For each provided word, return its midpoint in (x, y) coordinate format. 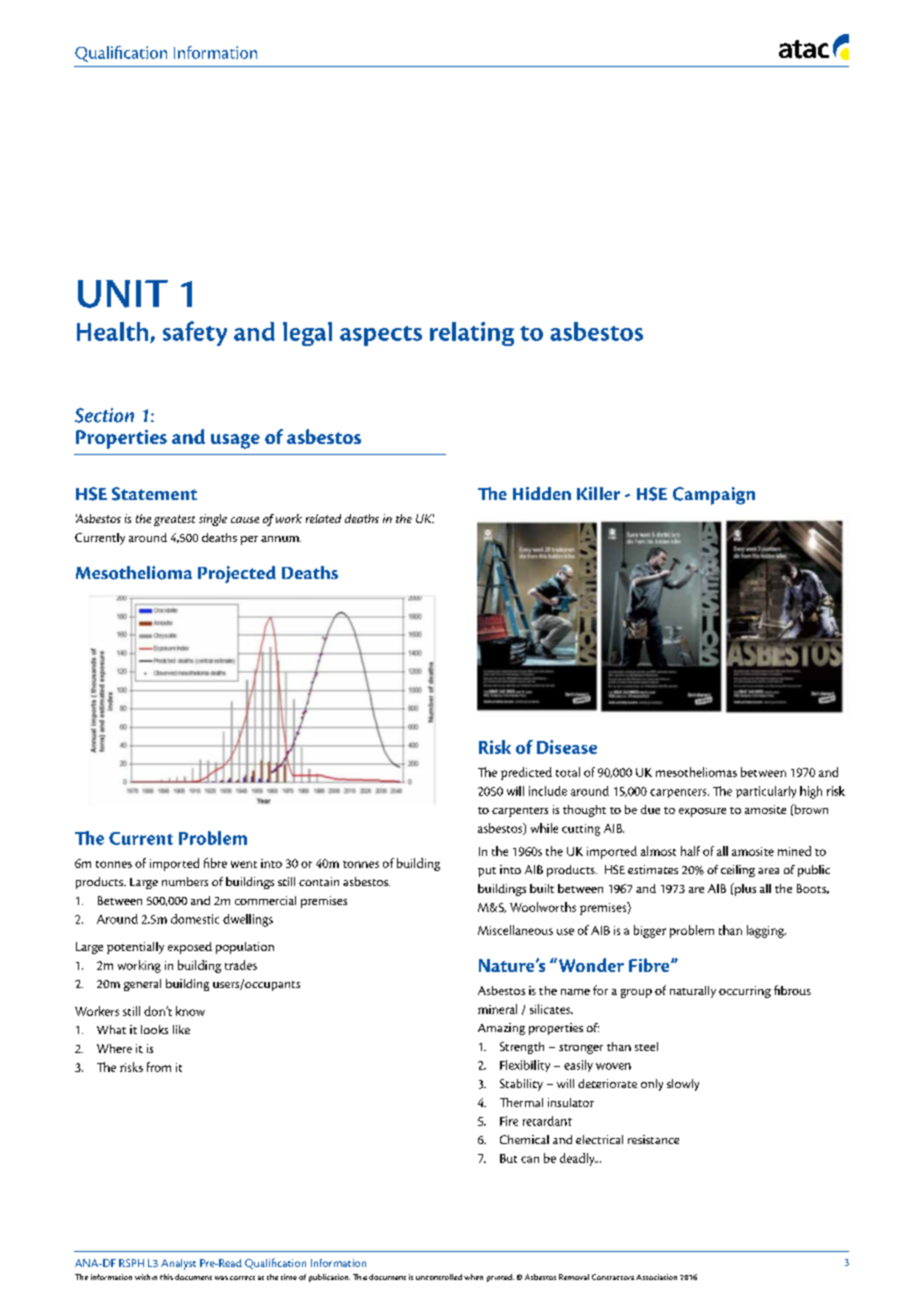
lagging (766, 931)
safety (195, 333)
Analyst (178, 1264)
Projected (237, 574)
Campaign (714, 496)
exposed (190, 948)
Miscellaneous (515, 930)
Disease (567, 747)
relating (472, 334)
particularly (766, 792)
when (473, 1277)
